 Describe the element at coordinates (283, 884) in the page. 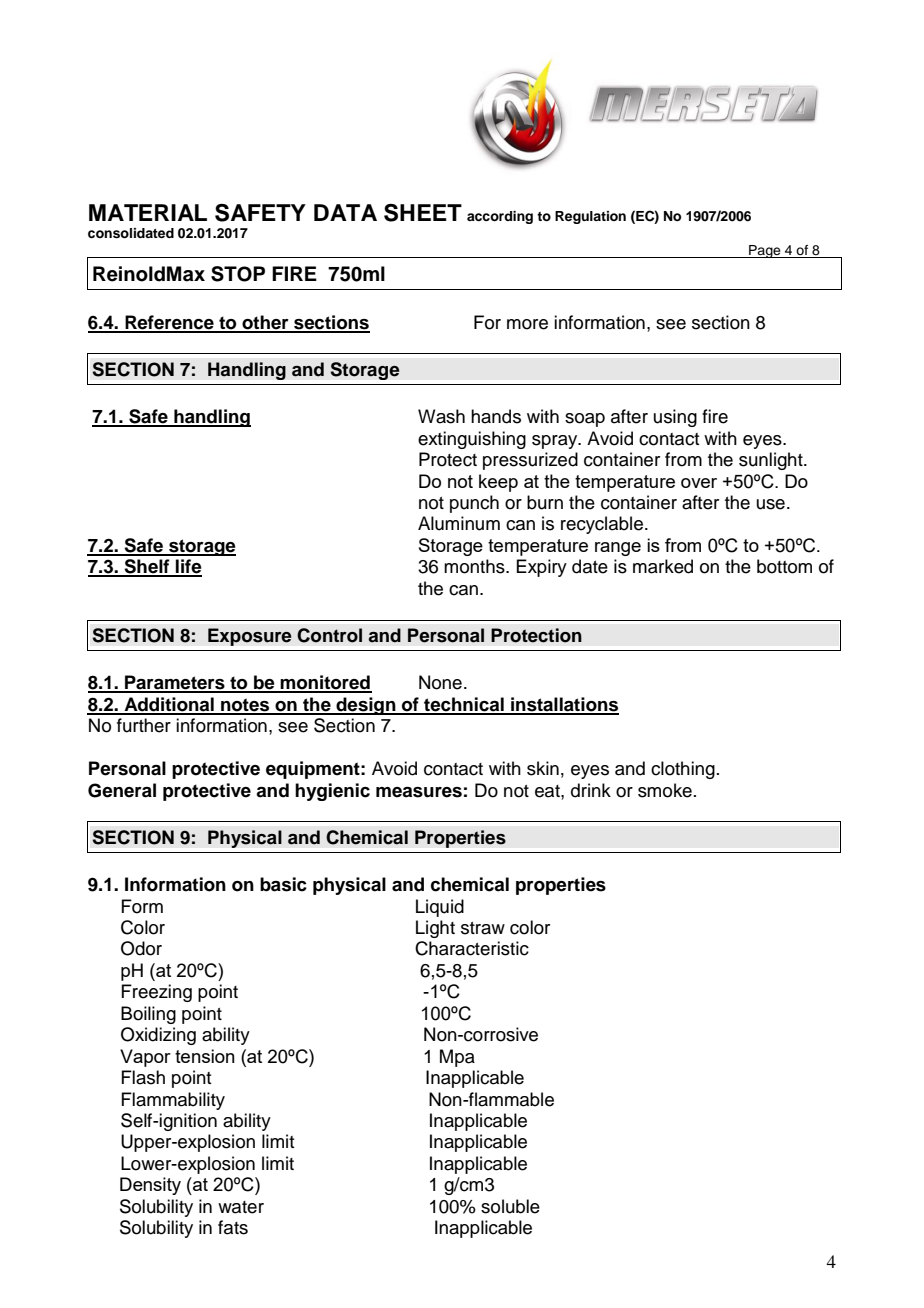

I see `basic` at that location.
